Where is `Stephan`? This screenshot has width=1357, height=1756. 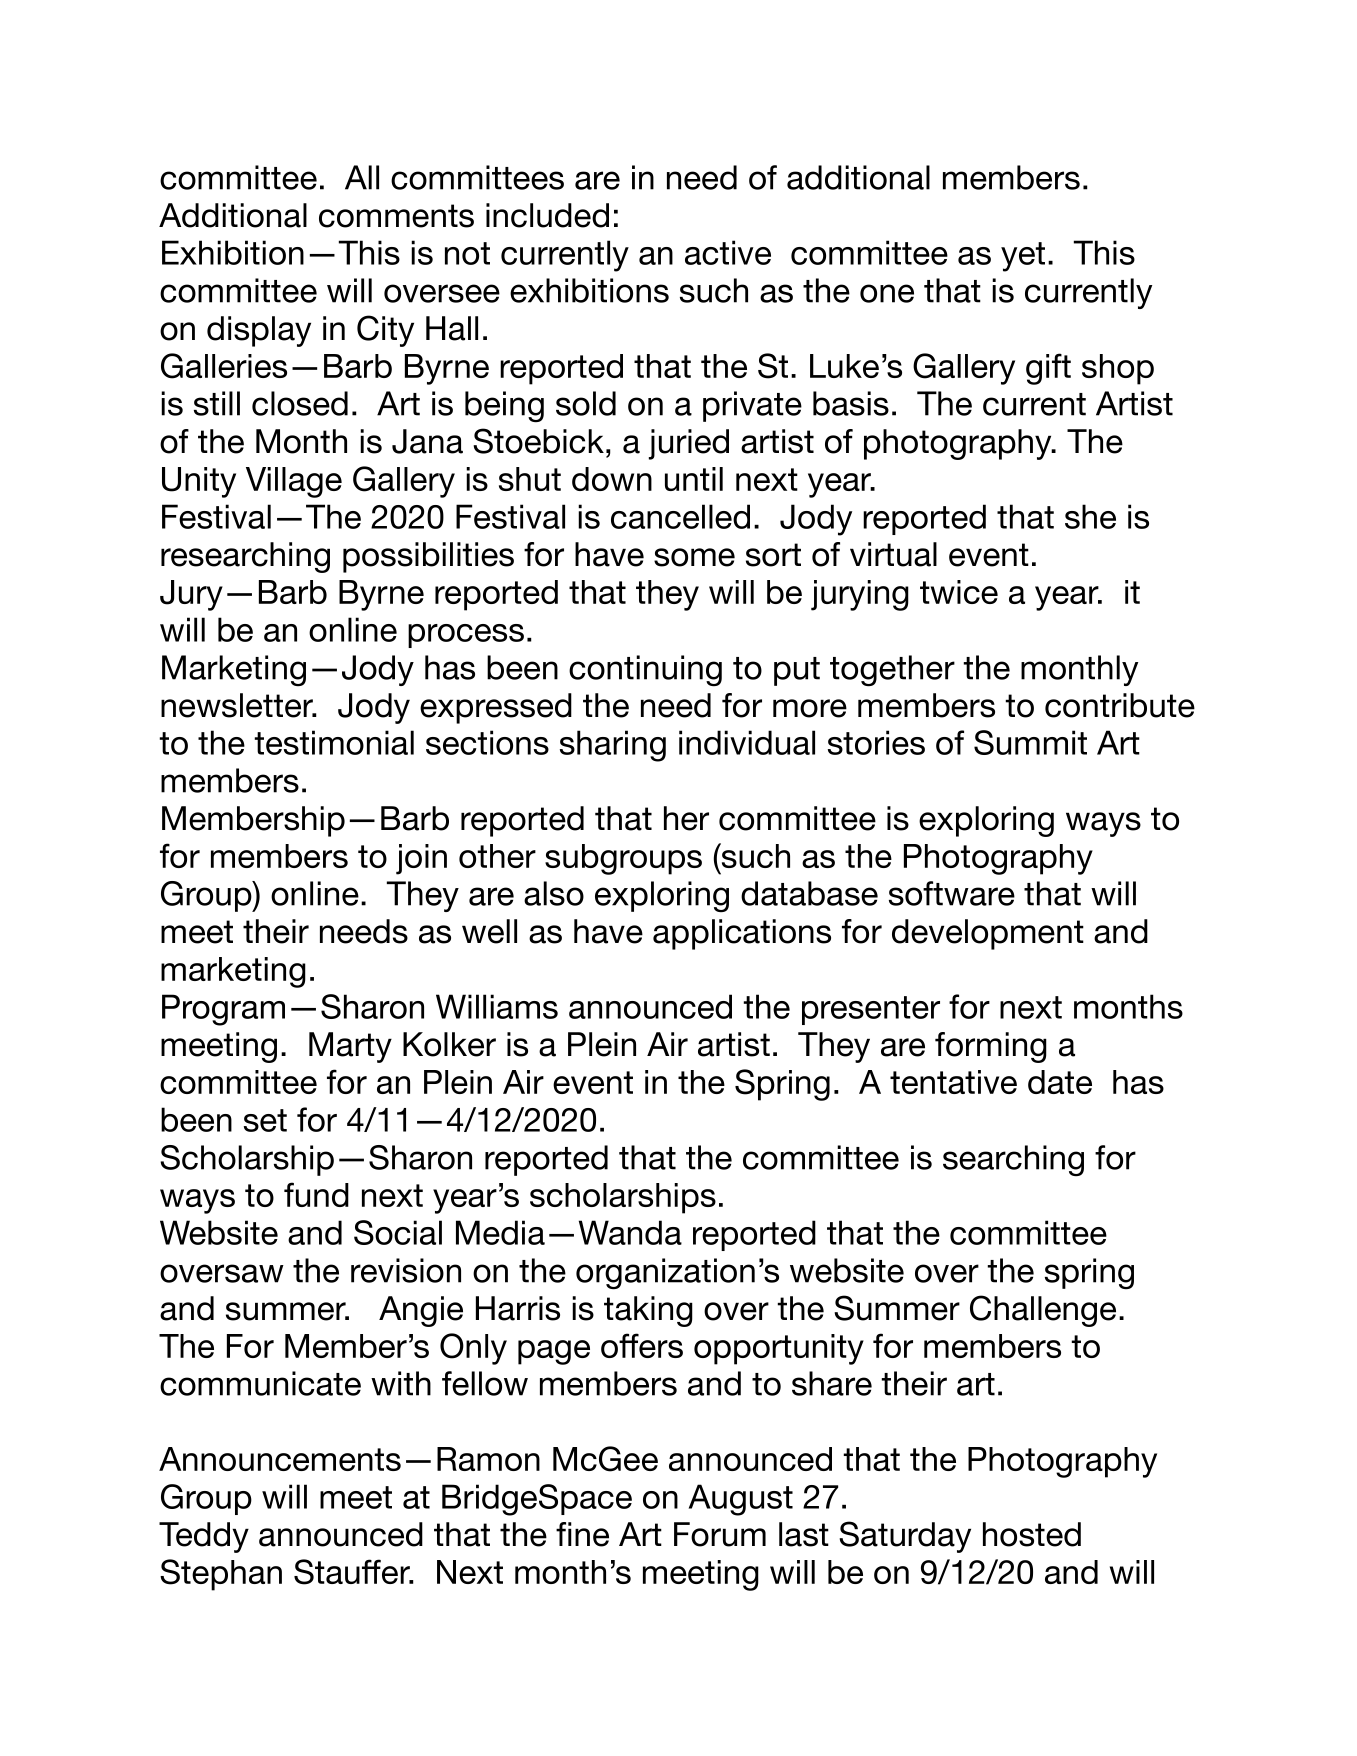
Stephan is located at coordinates (221, 1575).
